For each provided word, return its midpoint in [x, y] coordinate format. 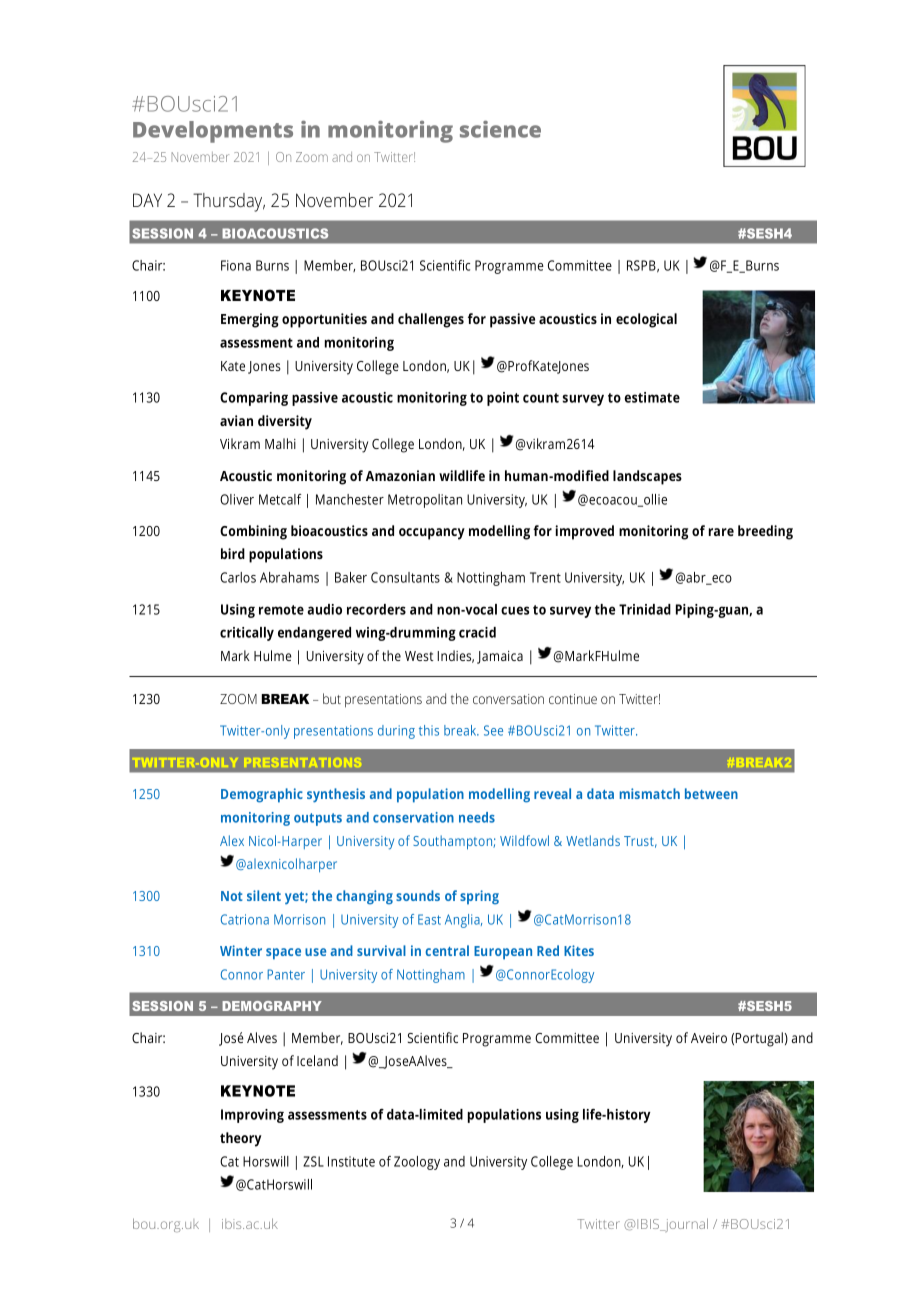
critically [247, 634]
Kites [579, 950]
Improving [252, 1116]
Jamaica [500, 657]
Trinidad [645, 609]
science [500, 129]
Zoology [417, 1163]
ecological [646, 320]
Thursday [229, 202]
